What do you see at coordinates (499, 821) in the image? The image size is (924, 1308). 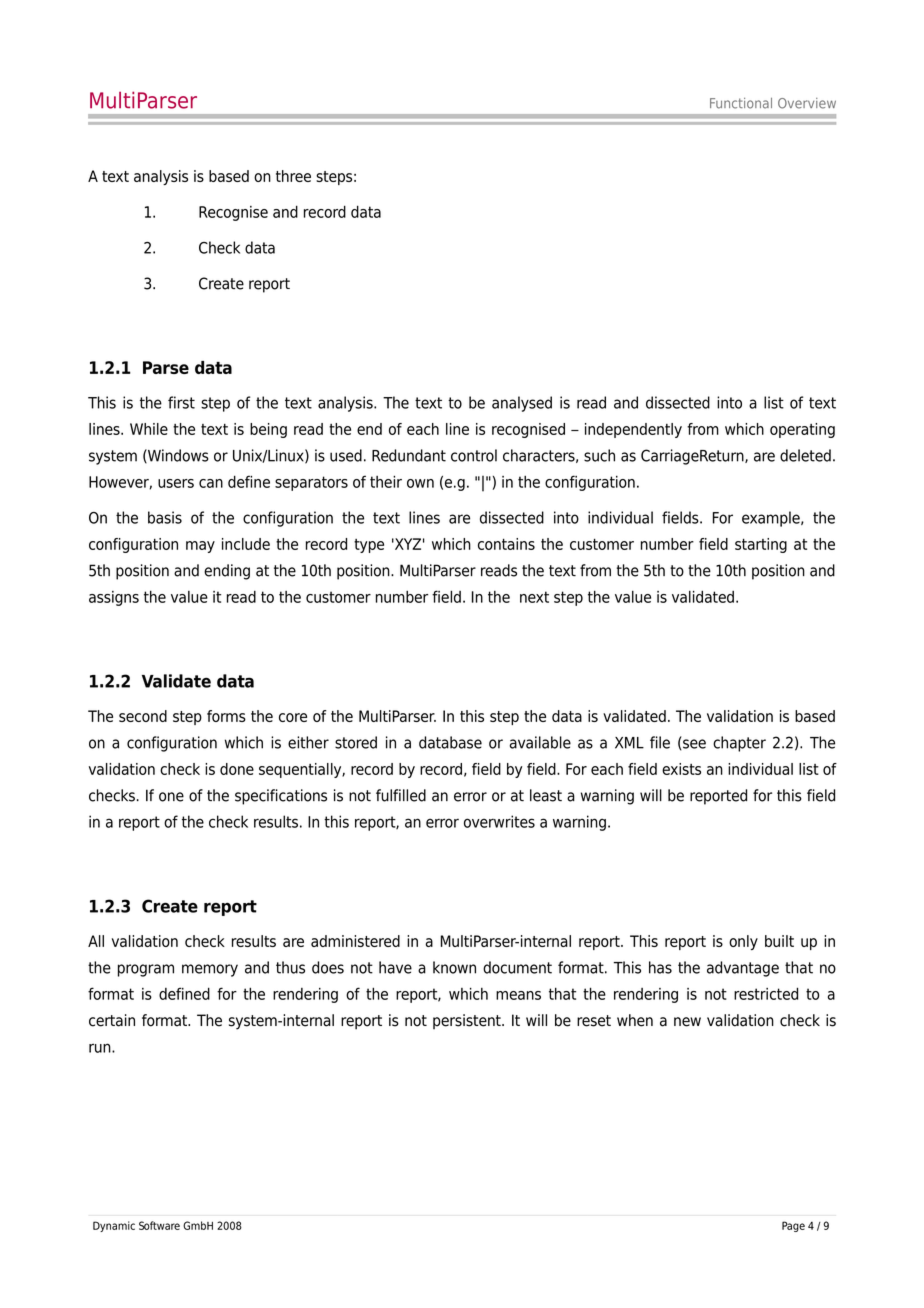 I see `overwrites` at bounding box center [499, 821].
